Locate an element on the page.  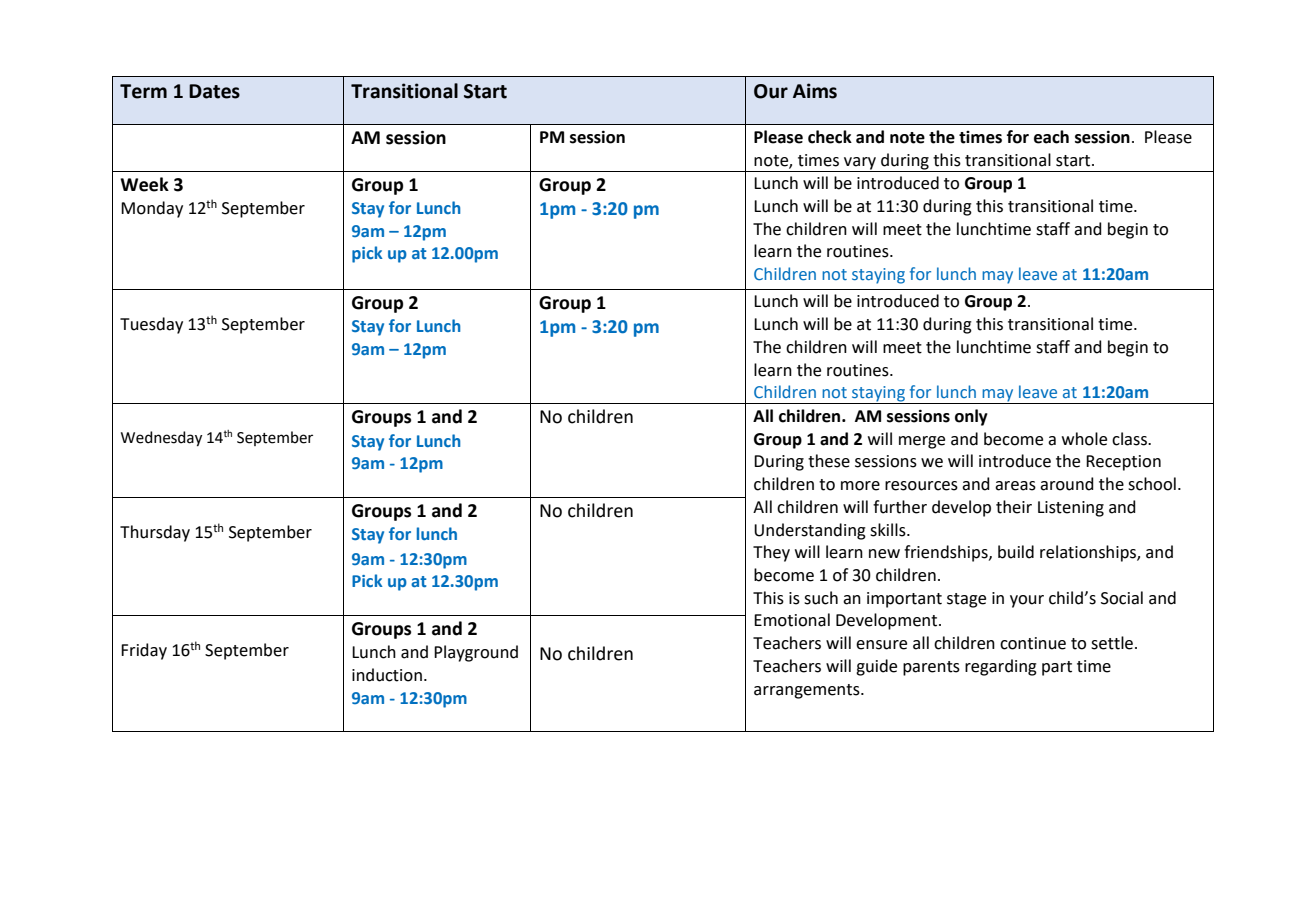
arrangements is located at coordinates (808, 691).
